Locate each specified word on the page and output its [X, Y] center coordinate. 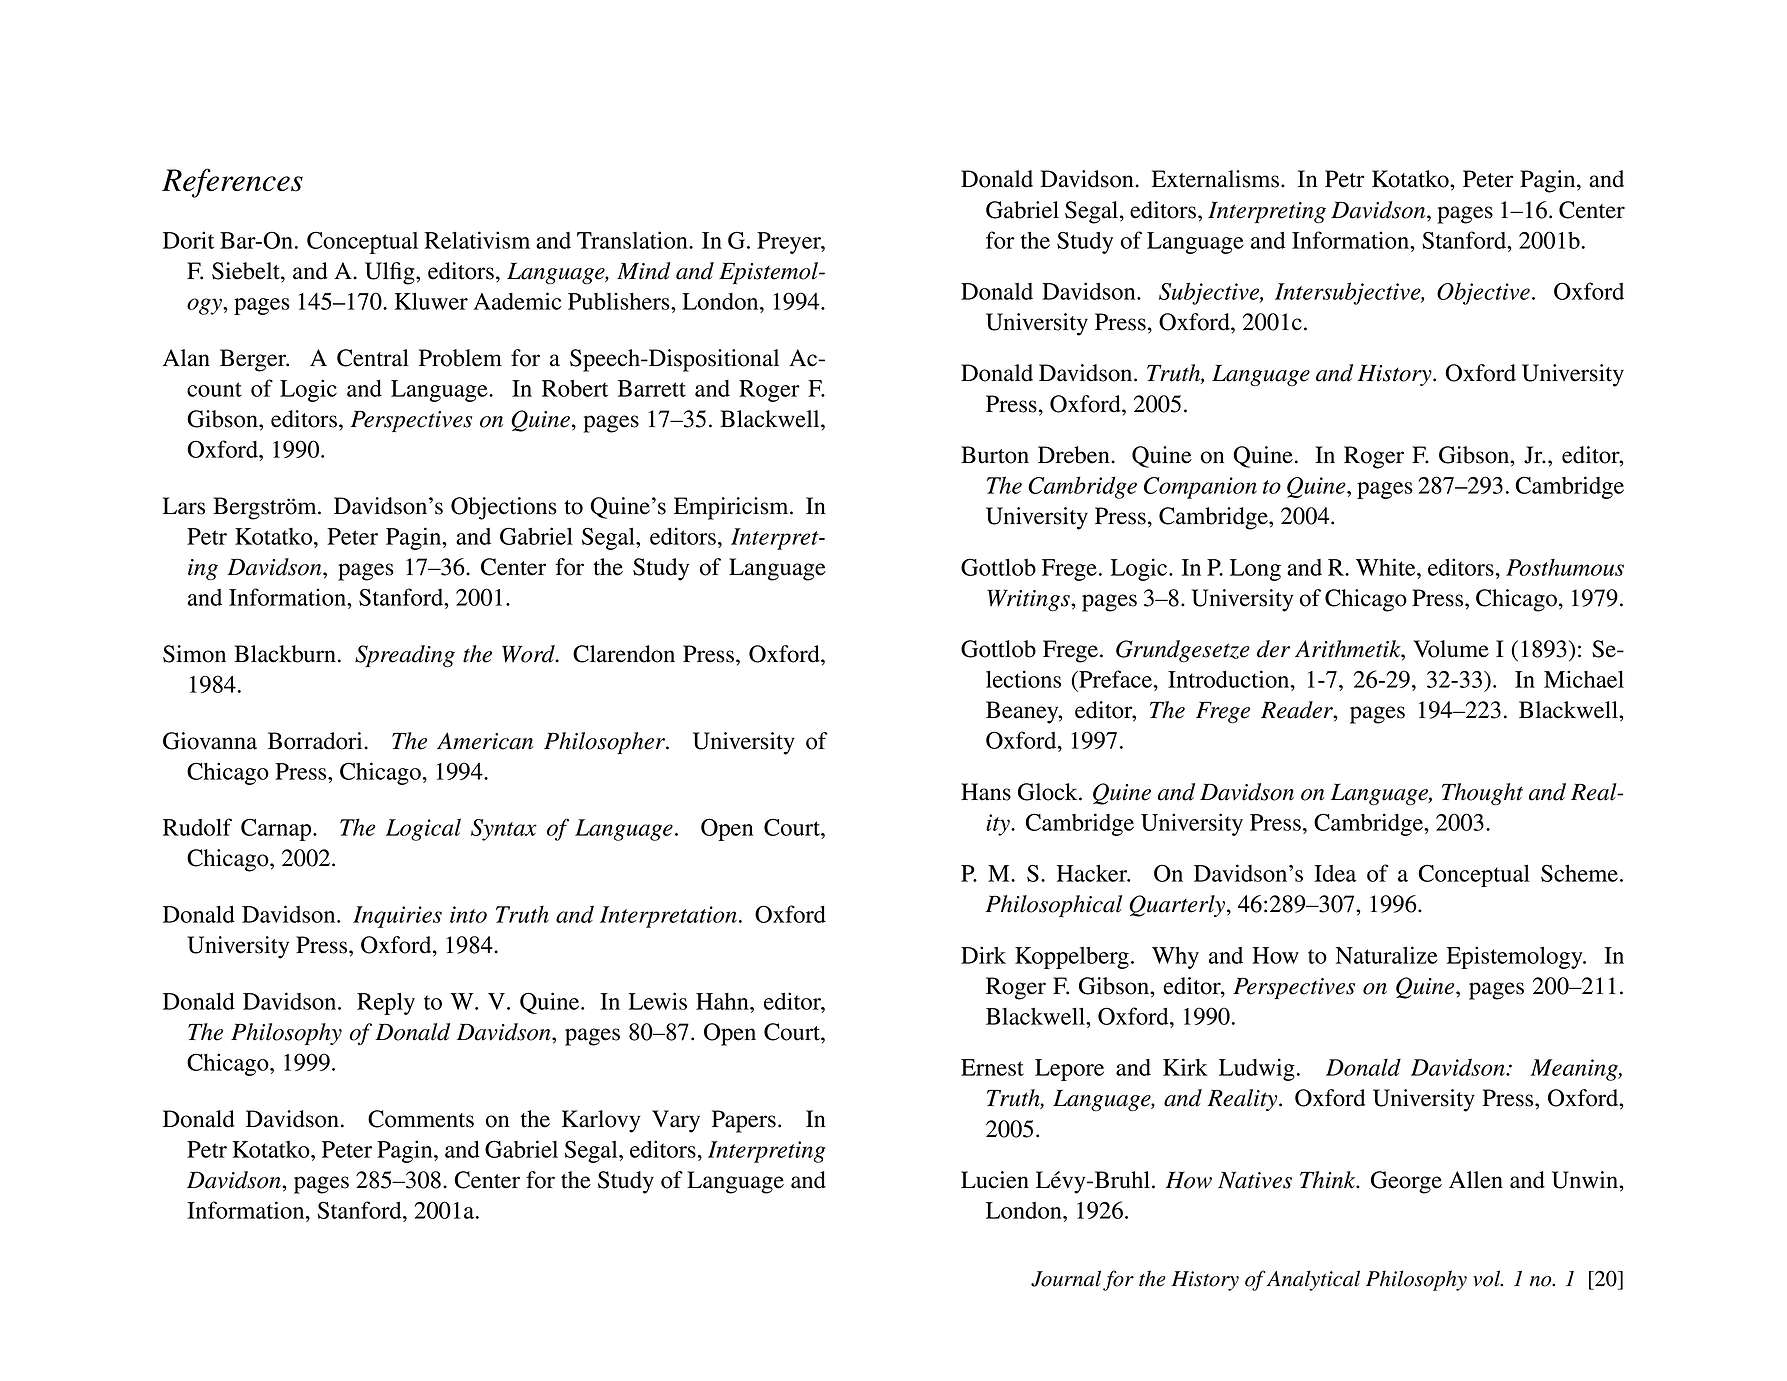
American [485, 741]
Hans [986, 792]
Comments [421, 1119]
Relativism [477, 240]
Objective [1483, 293]
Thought [1482, 794]
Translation [633, 240]
